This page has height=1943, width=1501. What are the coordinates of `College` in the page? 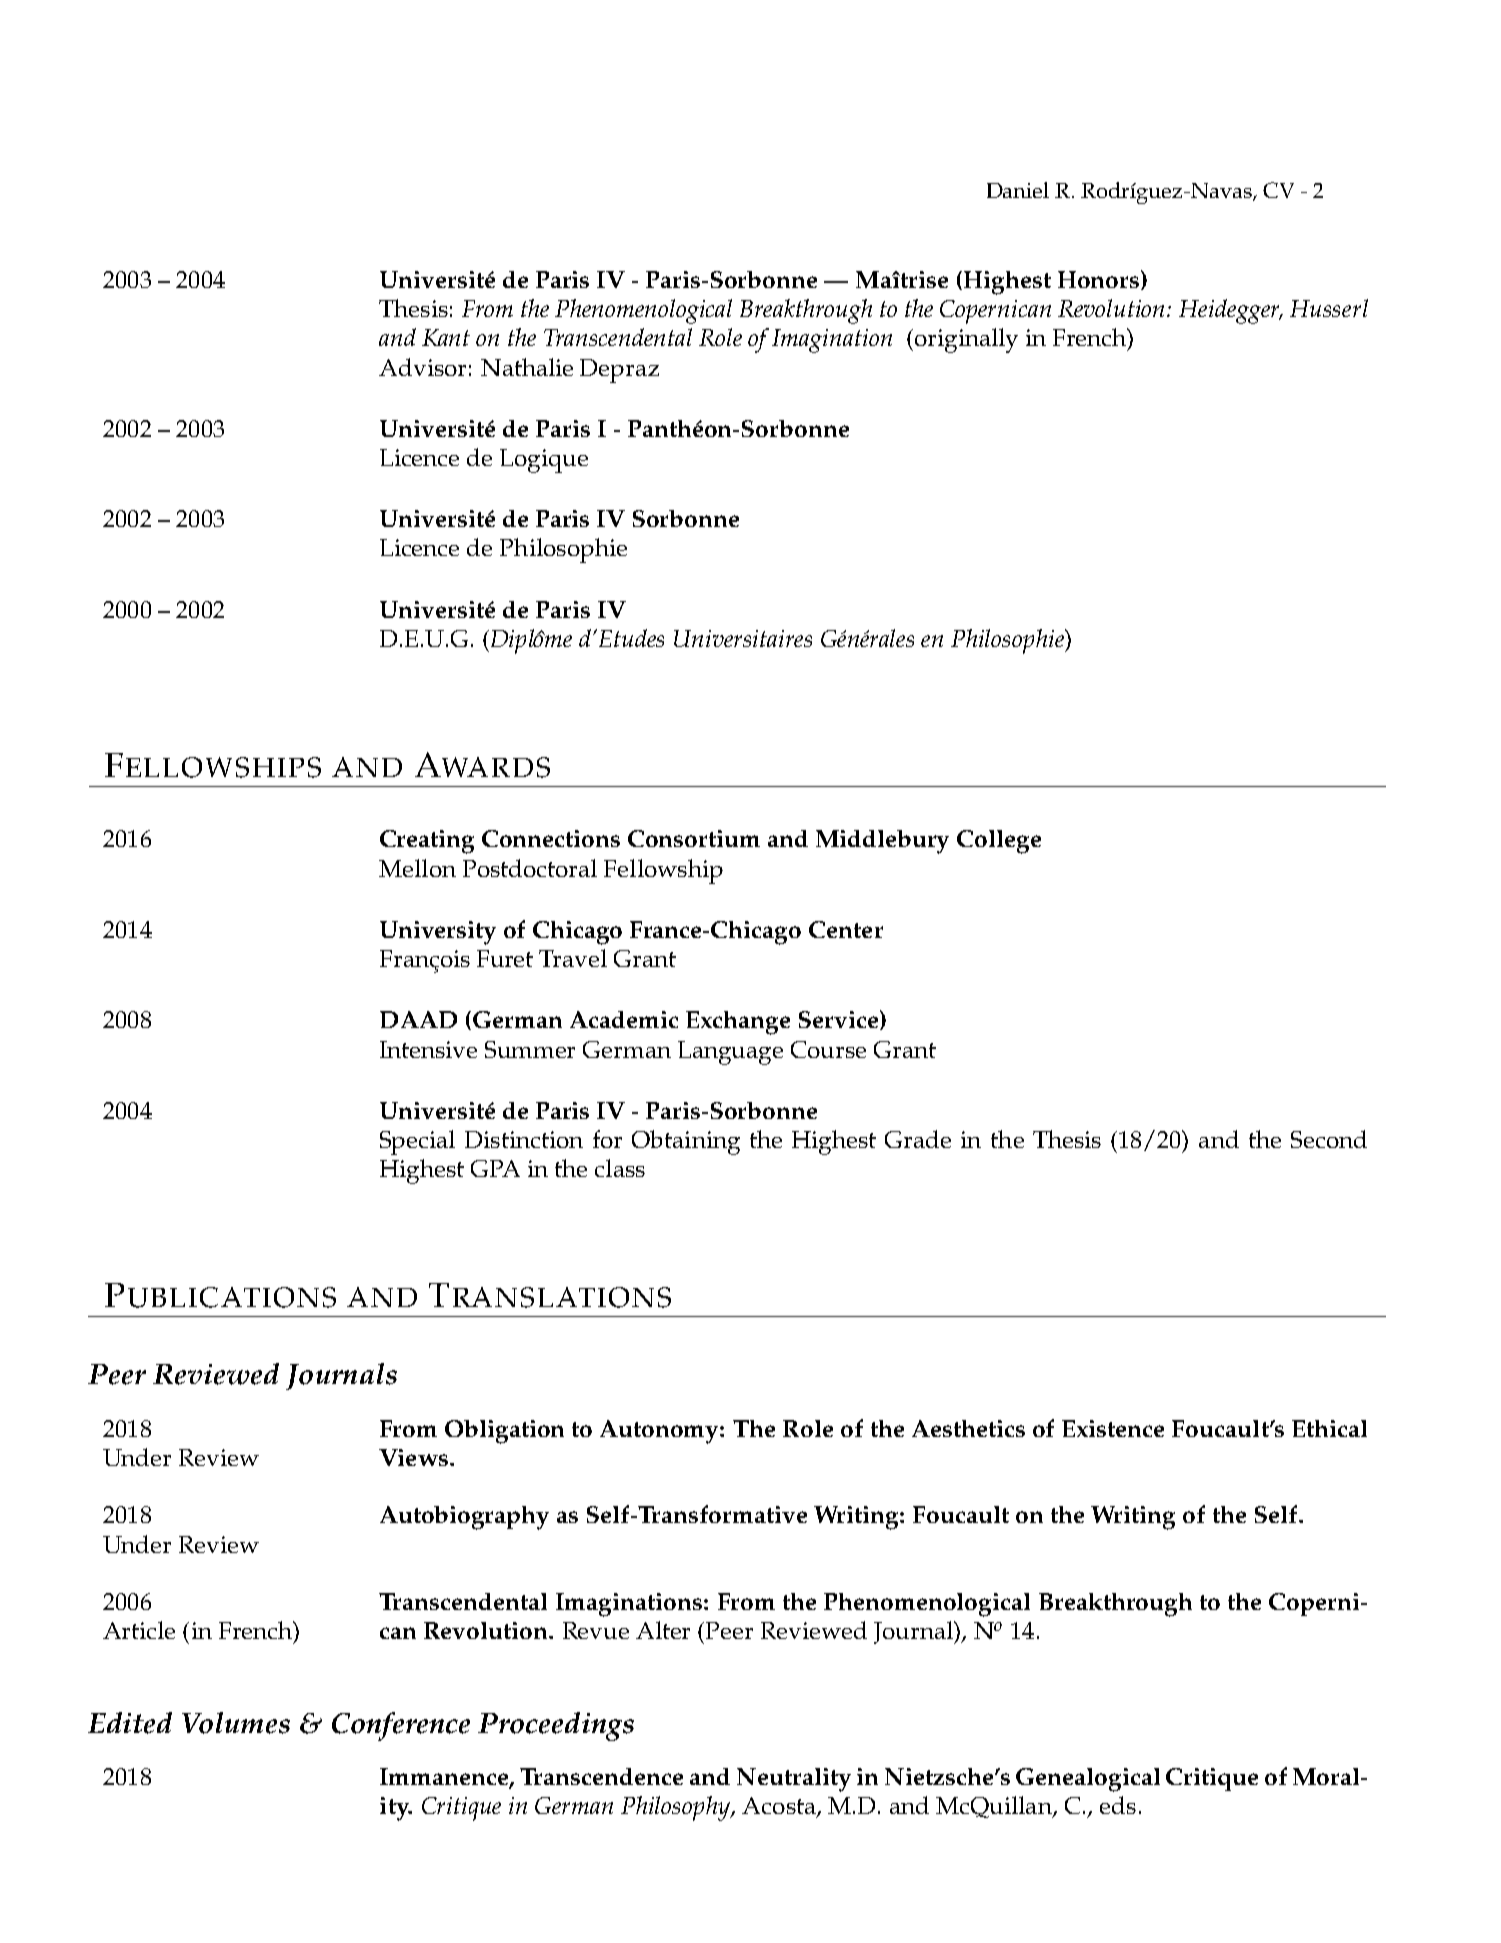 It's located at (999, 842).
